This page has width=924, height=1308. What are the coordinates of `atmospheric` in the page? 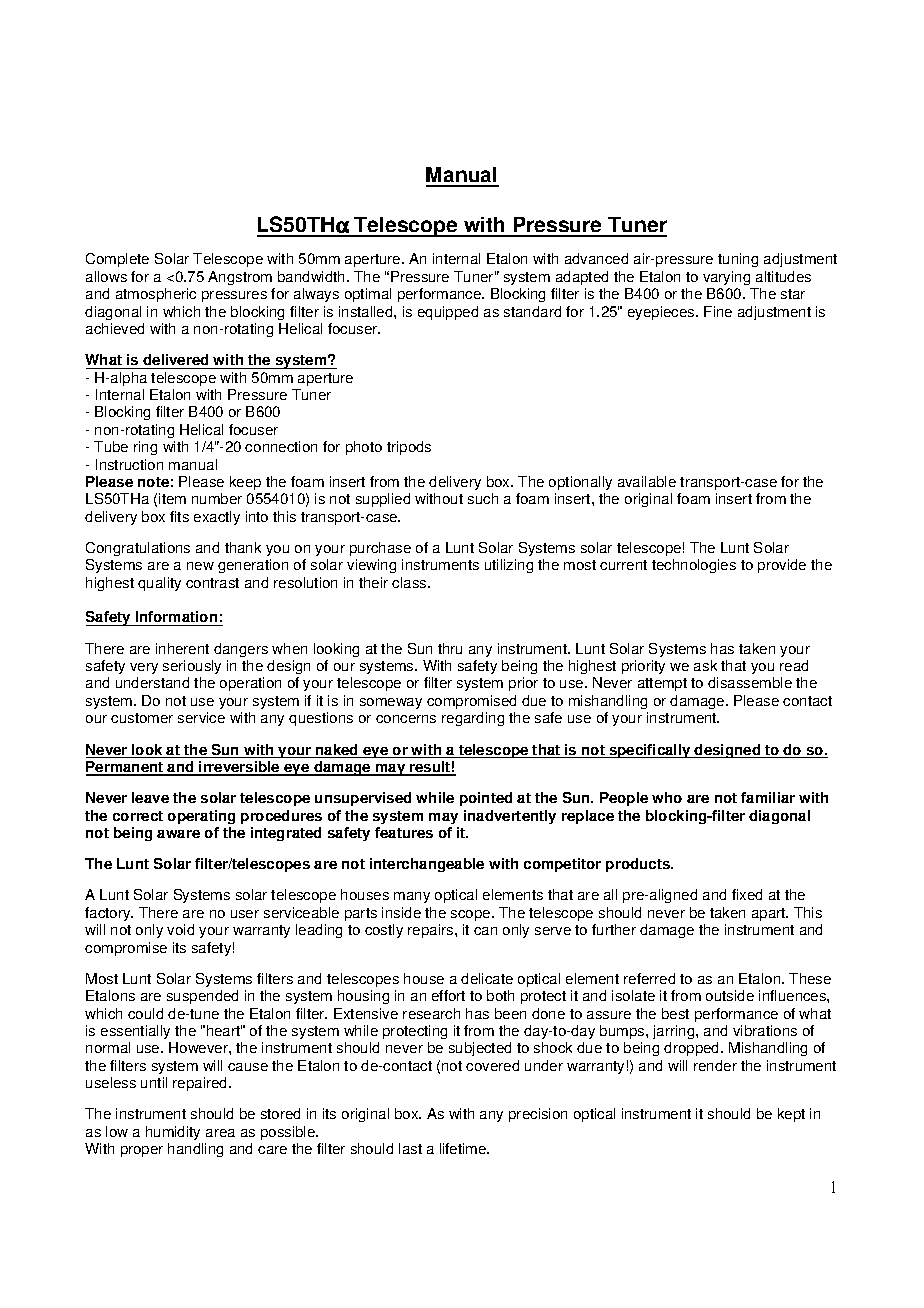 It's located at (156, 295).
